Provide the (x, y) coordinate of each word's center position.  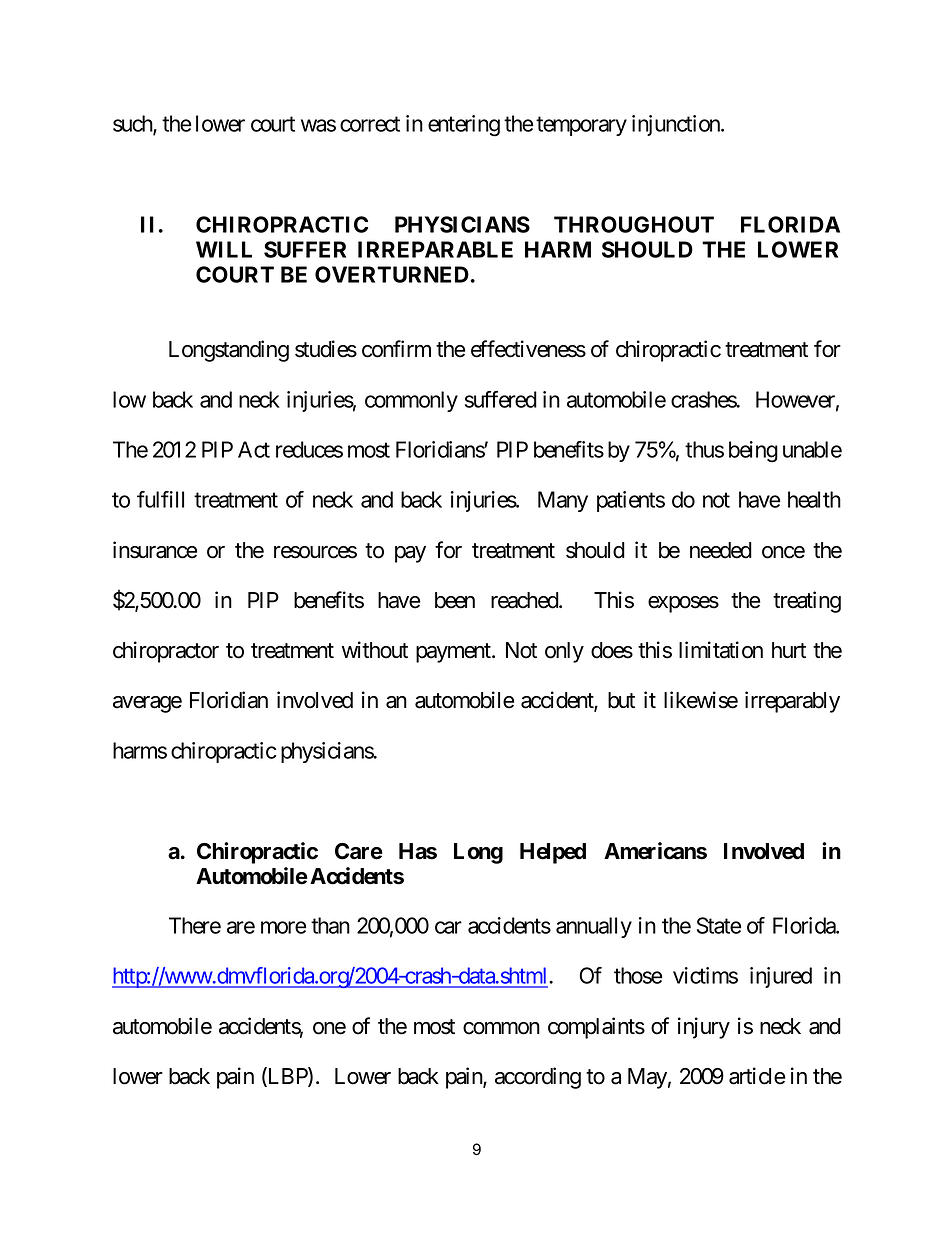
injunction (677, 125)
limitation (721, 650)
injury (704, 1028)
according (538, 1078)
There (195, 925)
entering (464, 126)
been (455, 600)
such (133, 125)
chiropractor (166, 652)
